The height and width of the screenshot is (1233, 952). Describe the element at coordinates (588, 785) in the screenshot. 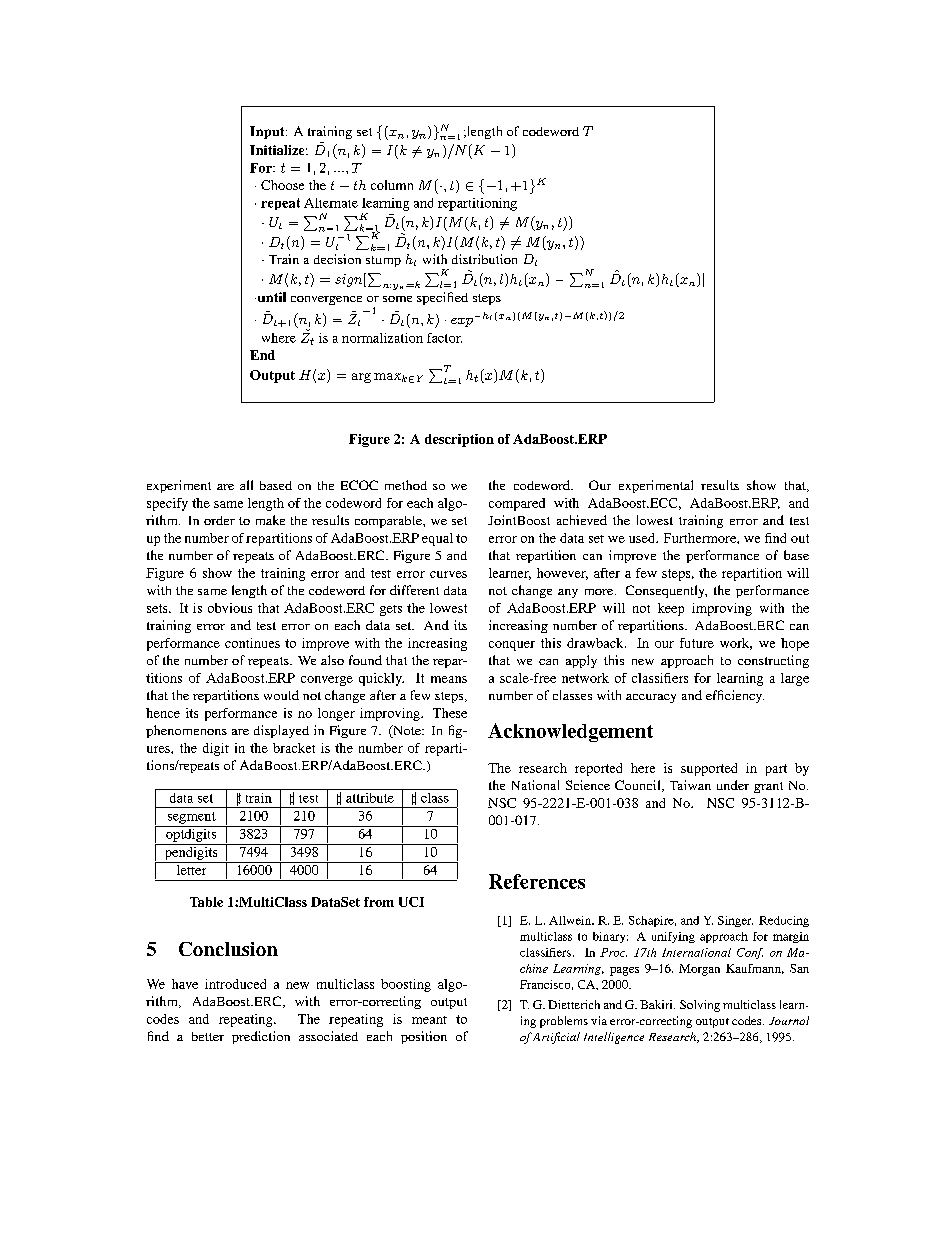

I see `Science` at that location.
